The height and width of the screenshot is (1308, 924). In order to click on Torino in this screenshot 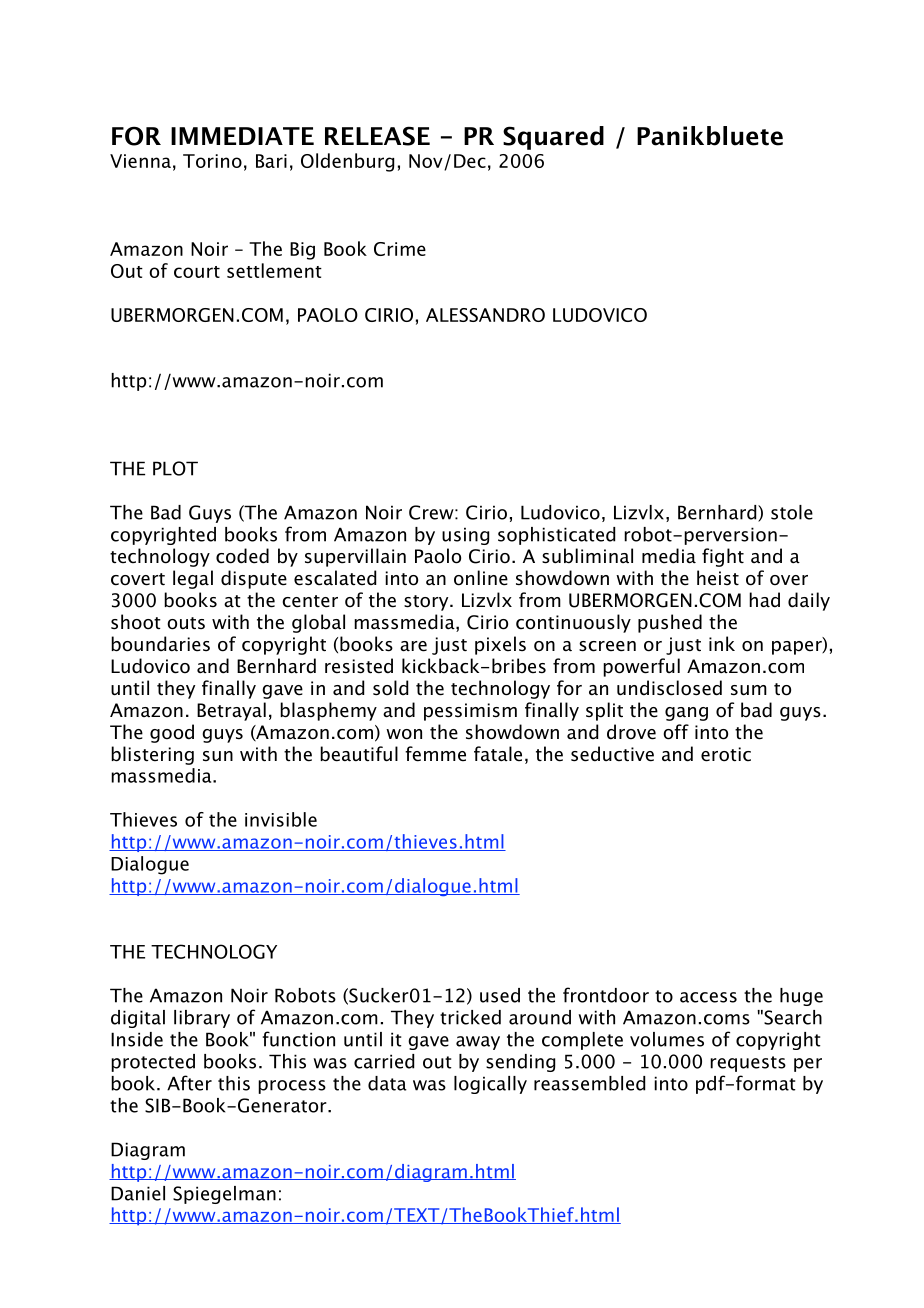, I will do `click(212, 161)`.
